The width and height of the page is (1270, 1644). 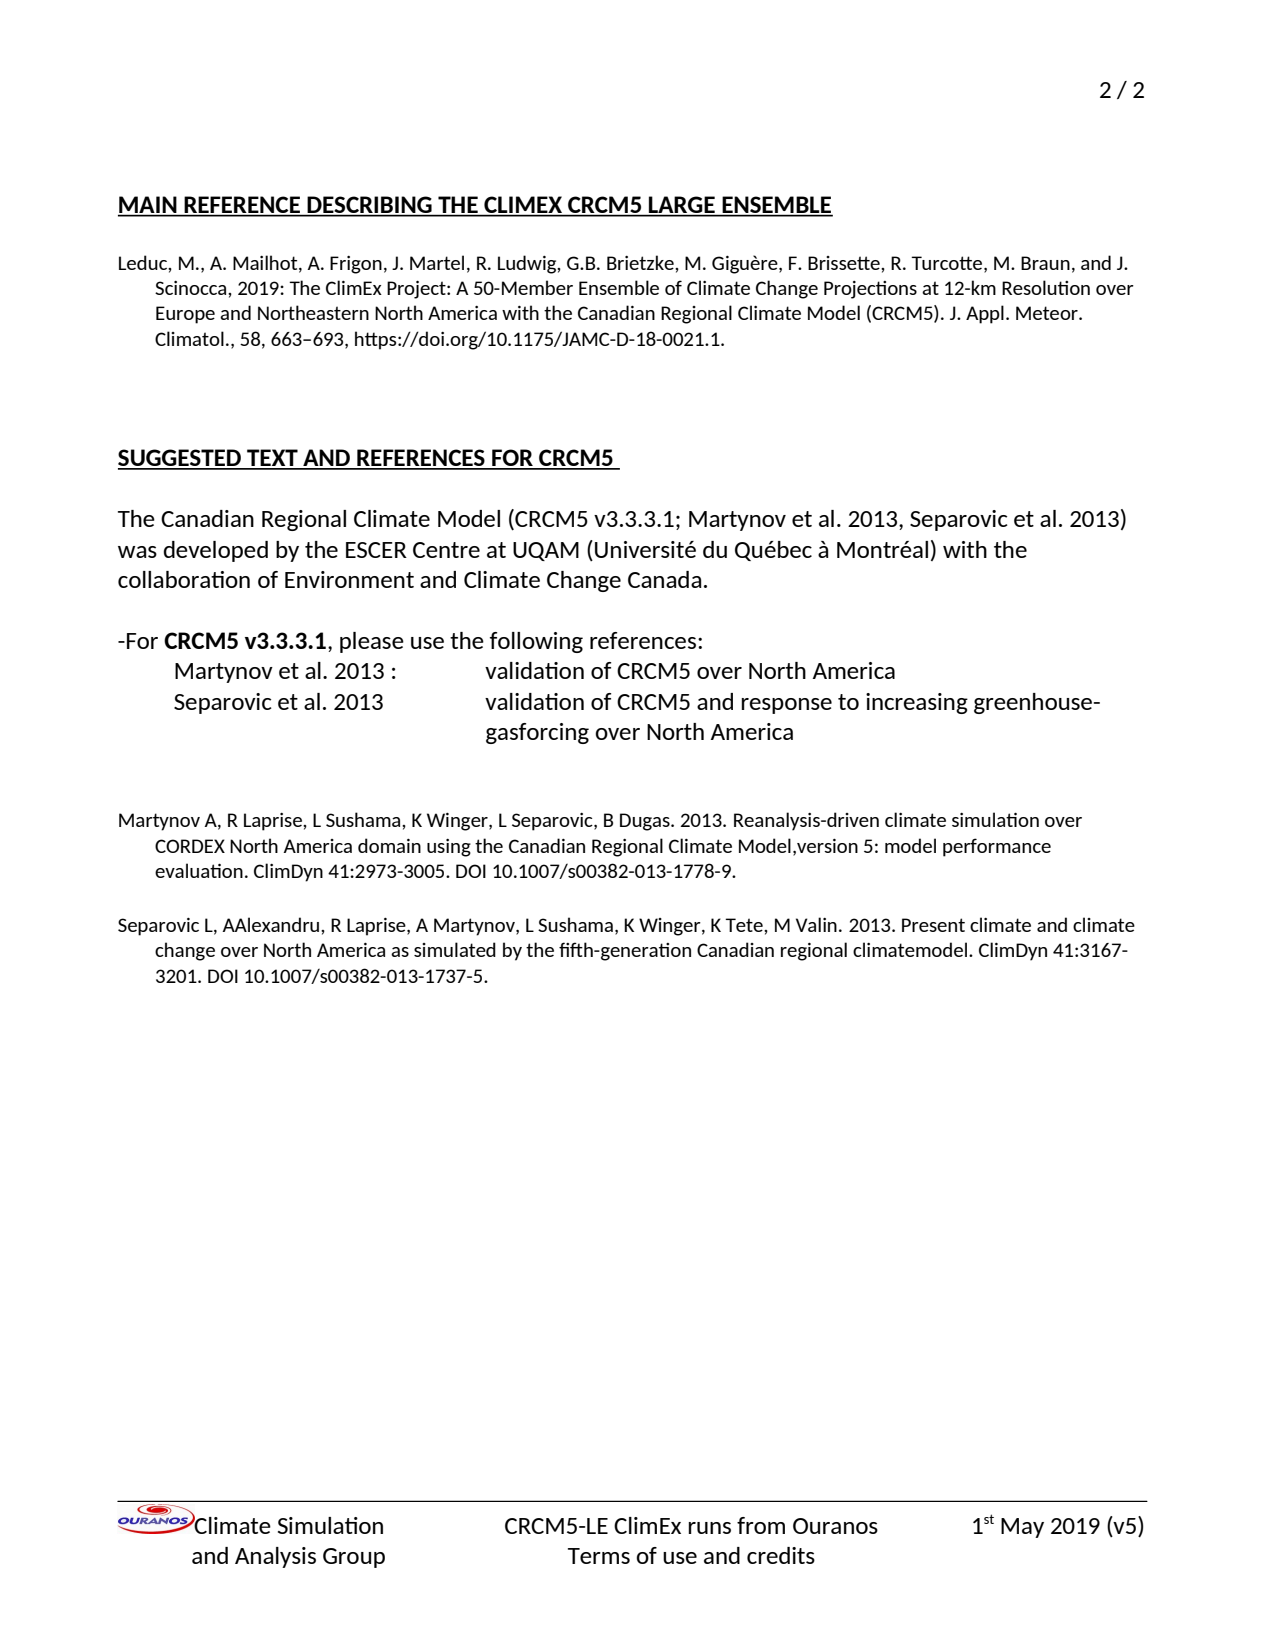 What do you see at coordinates (536, 642) in the page?
I see `following` at bounding box center [536, 642].
